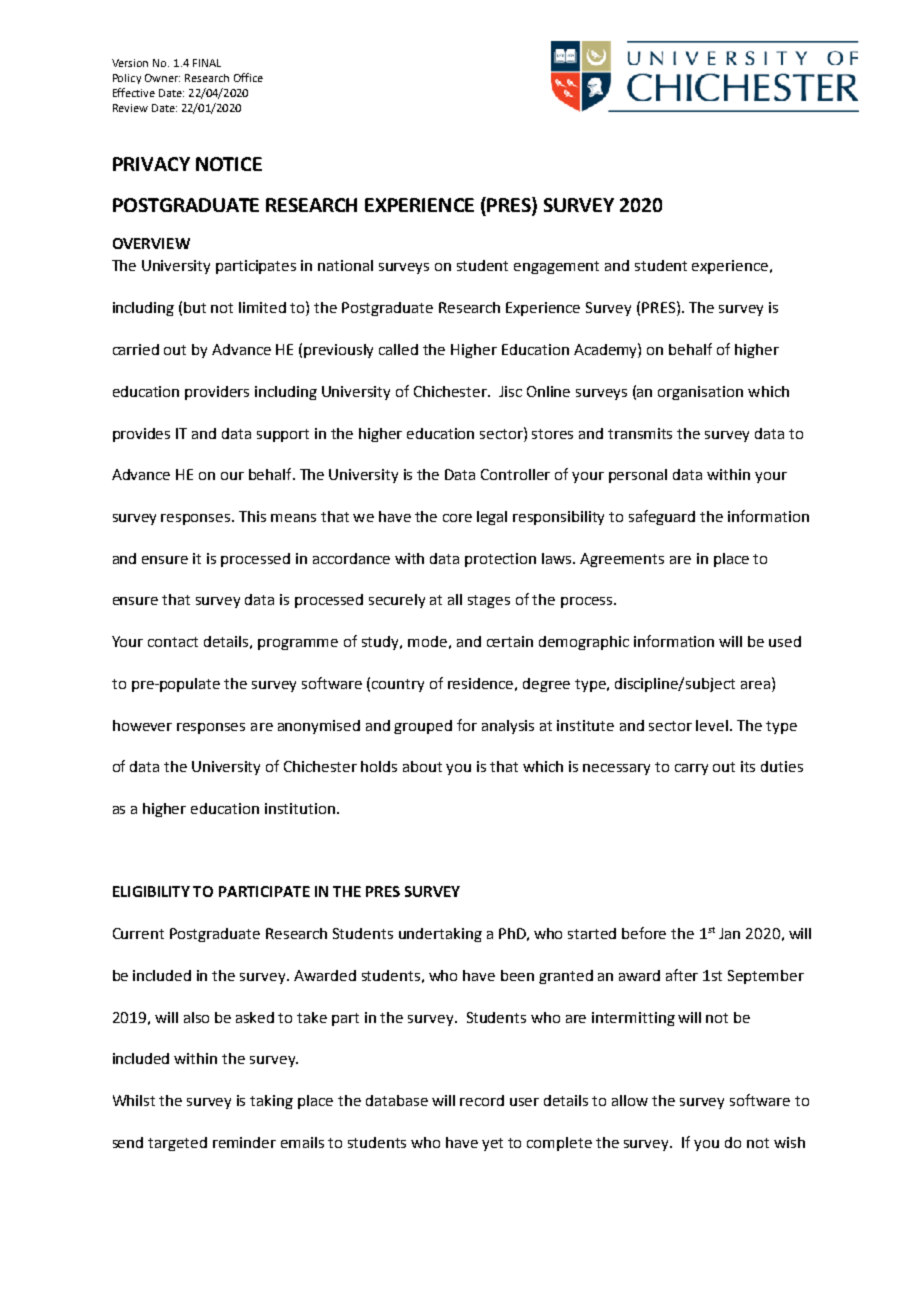 Image resolution: width=924 pixels, height=1308 pixels. Describe the element at coordinates (207, 63) in the image. I see `FINAL` at that location.
